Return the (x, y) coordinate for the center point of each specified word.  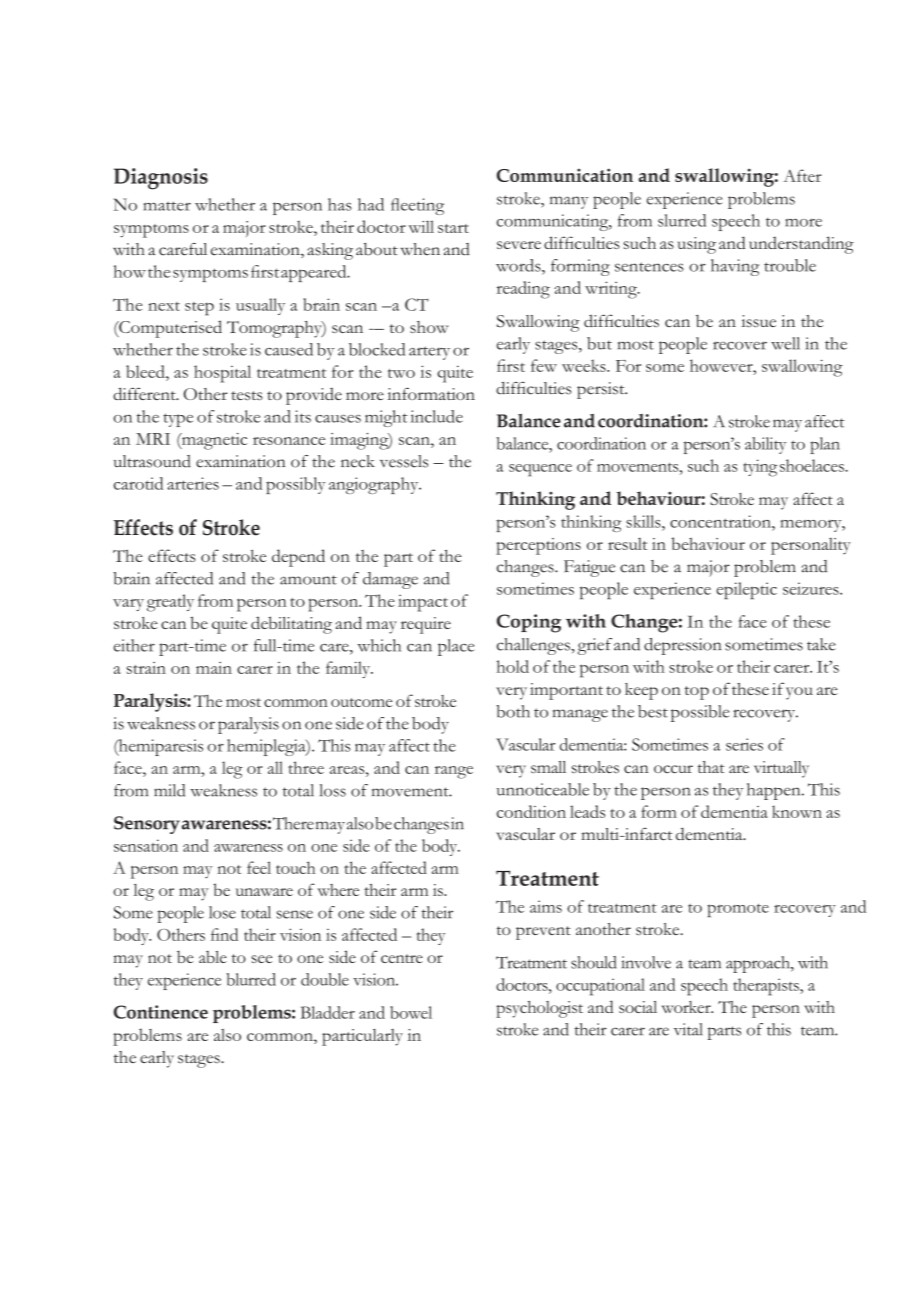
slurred (682, 220)
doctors (523, 984)
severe (519, 245)
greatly (170, 603)
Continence (161, 1012)
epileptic (746, 590)
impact (423, 603)
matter (167, 206)
